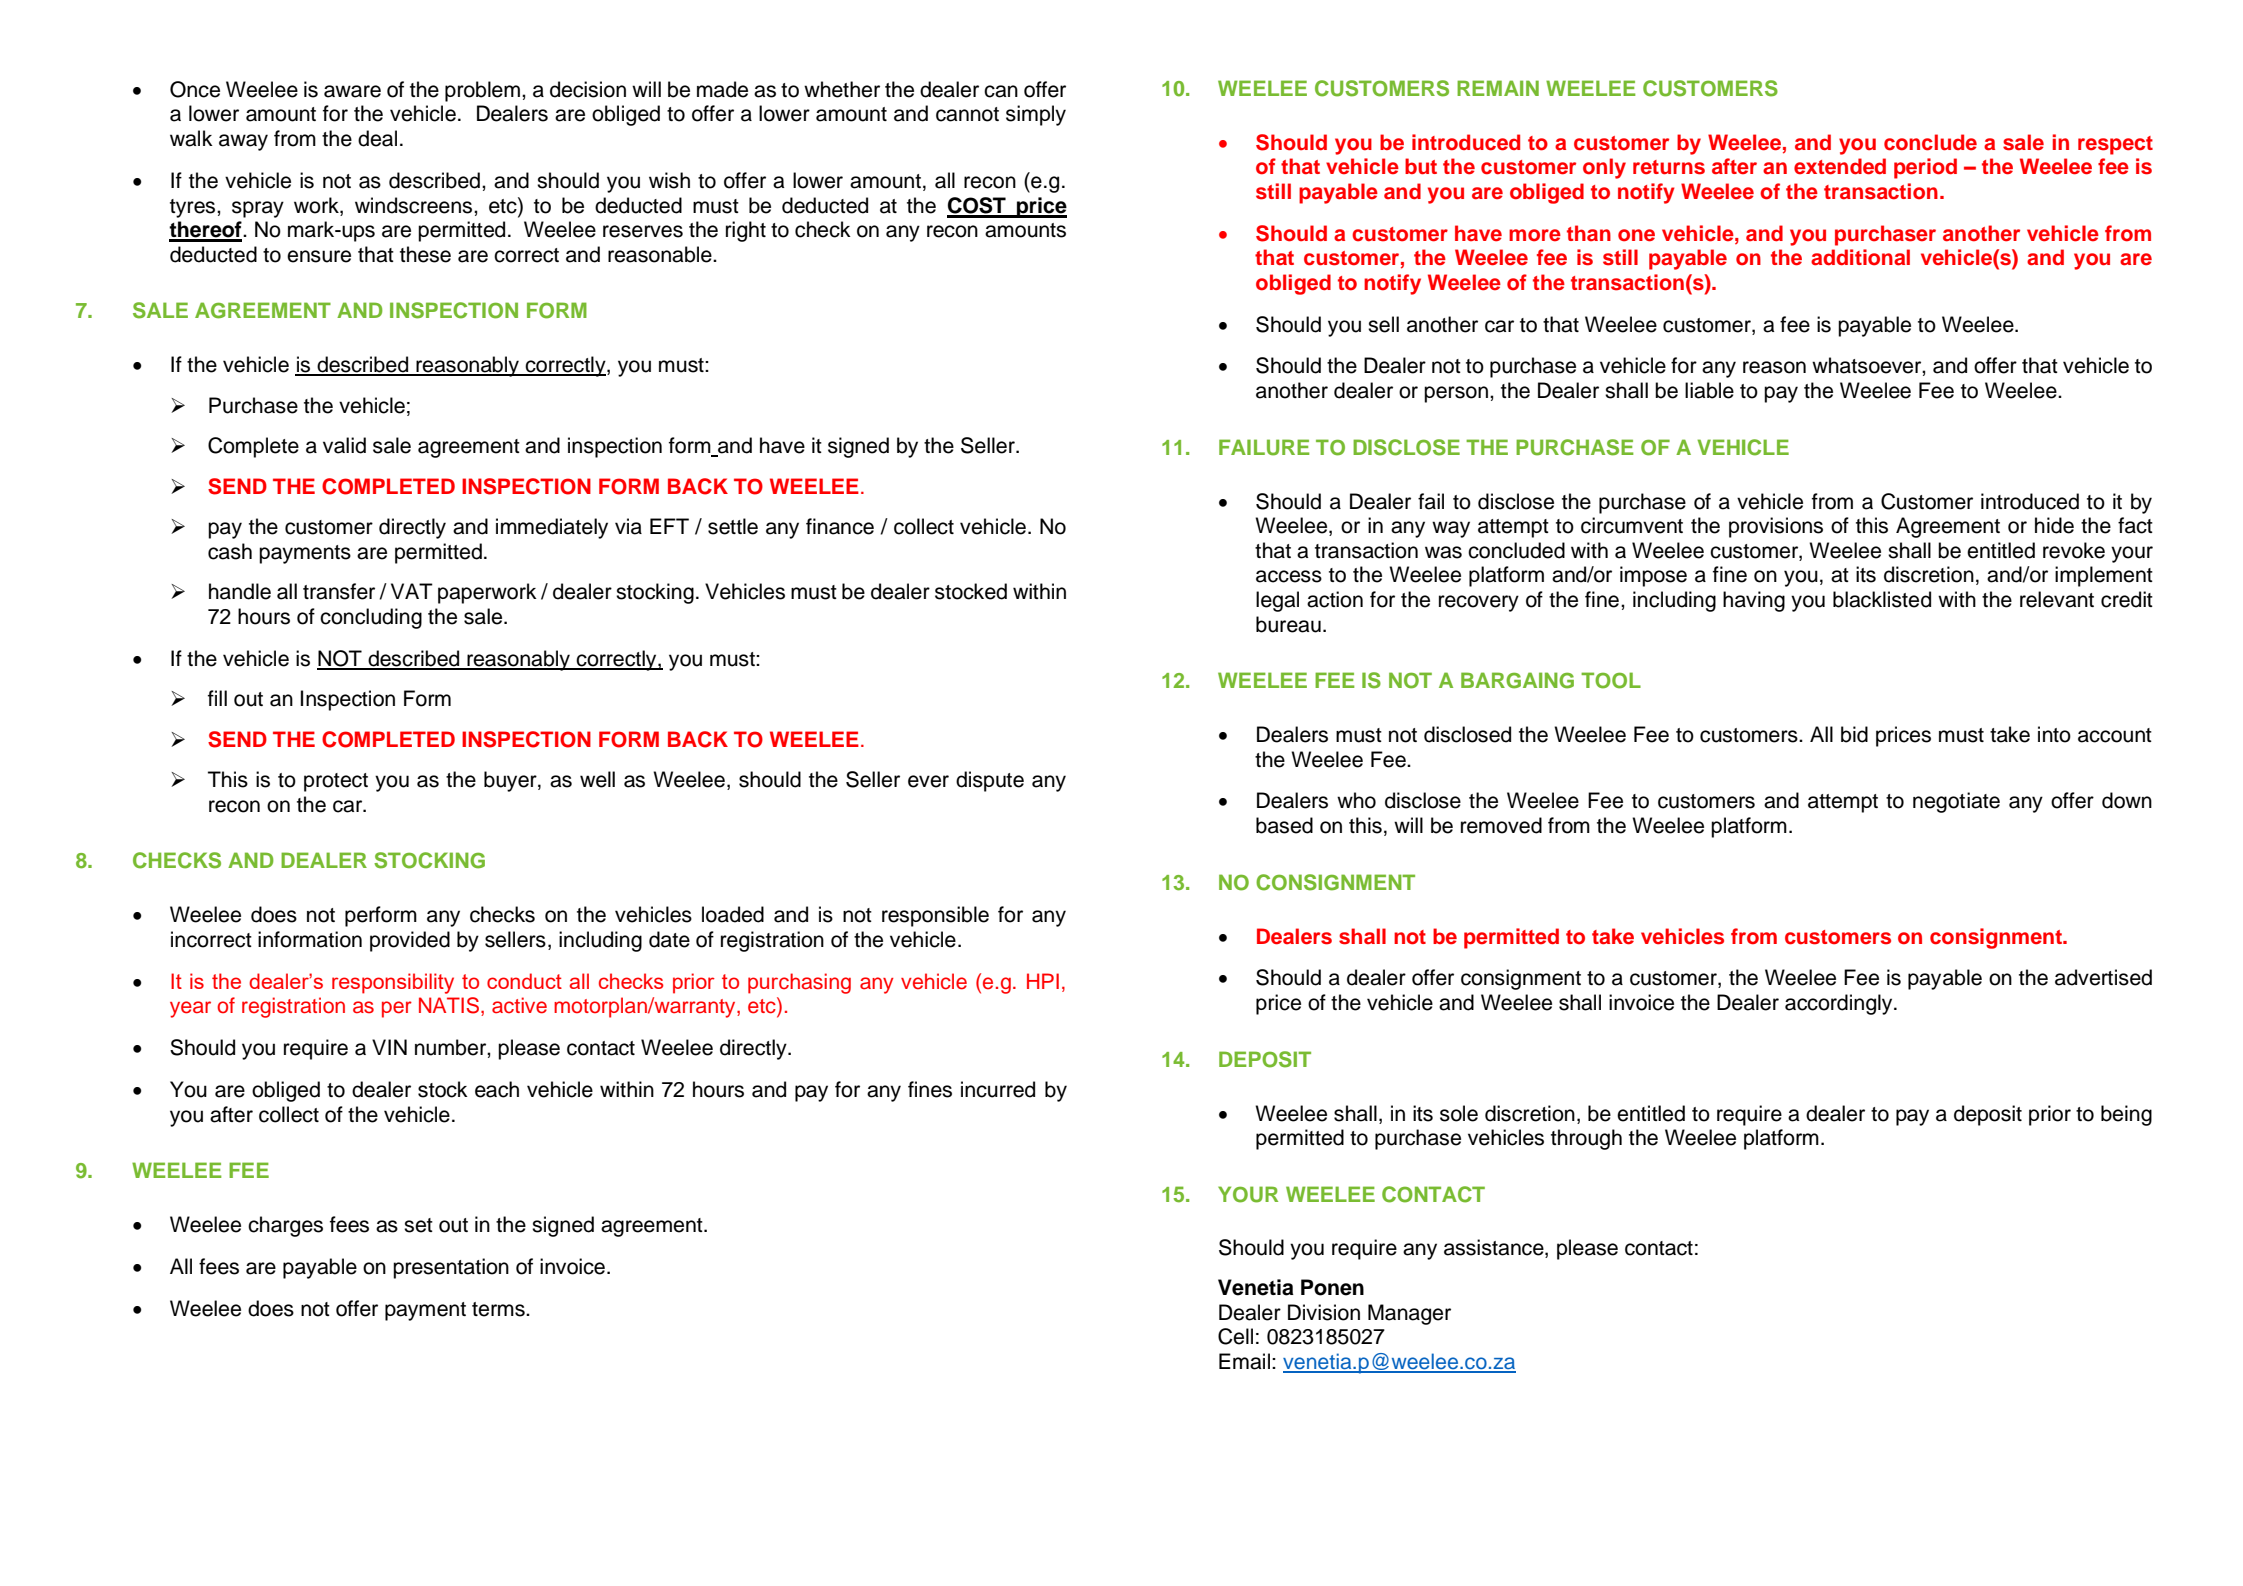  Describe the element at coordinates (1235, 1336) in the page. I see `Cell` at that location.
